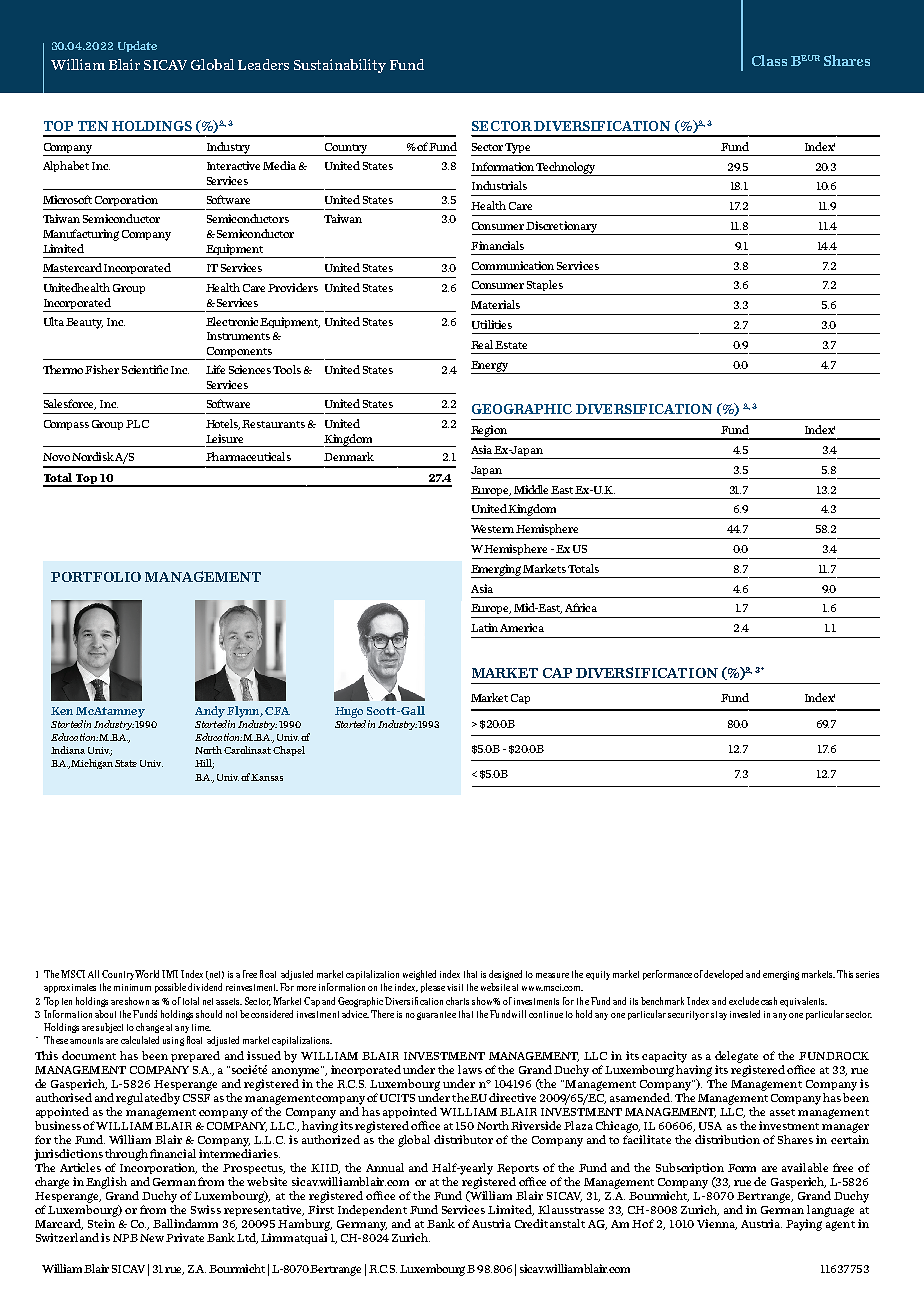  Describe the element at coordinates (581, 607) in the image. I see `Africa` at that location.
